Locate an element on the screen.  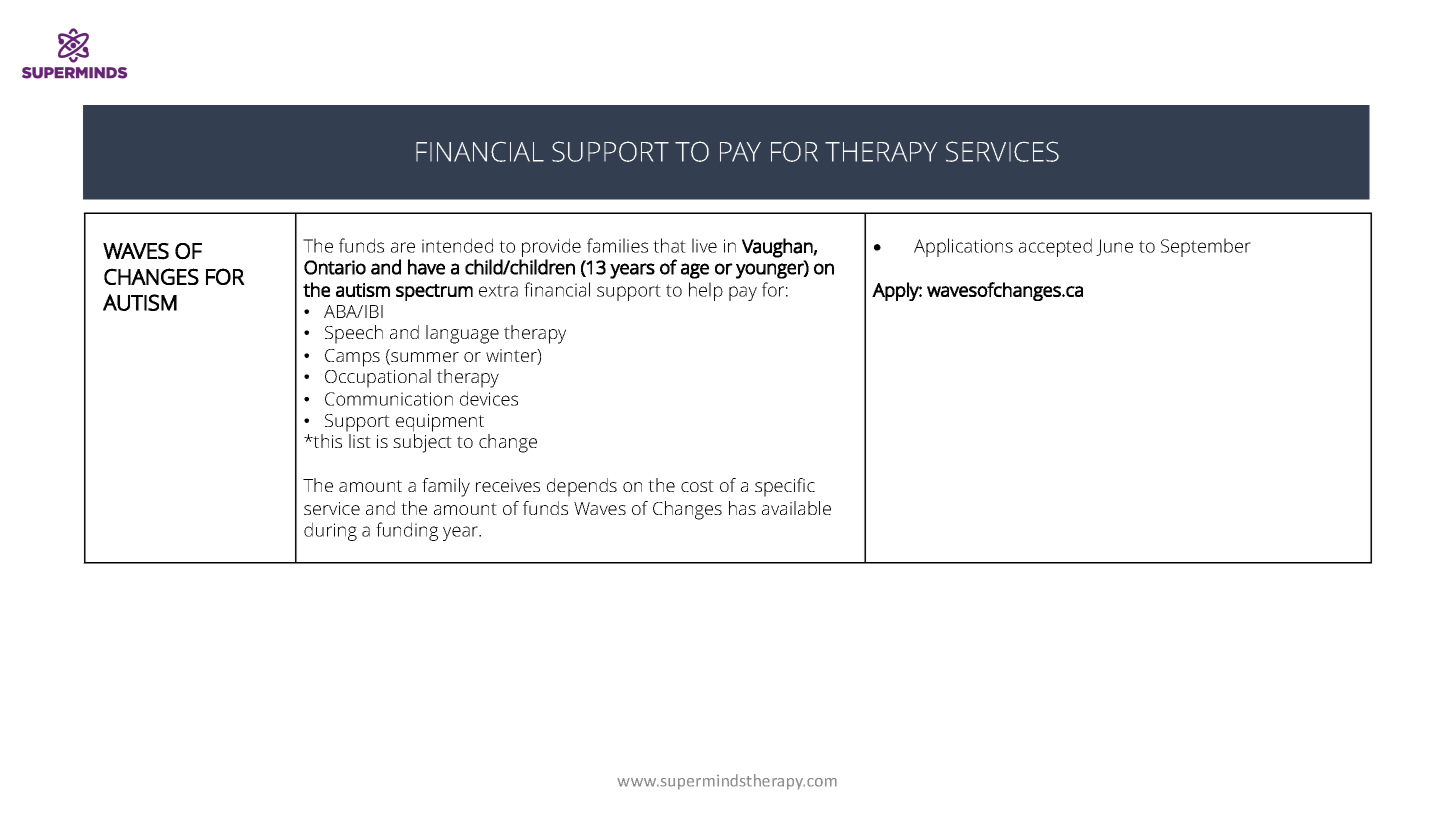
help is located at coordinates (706, 291).
